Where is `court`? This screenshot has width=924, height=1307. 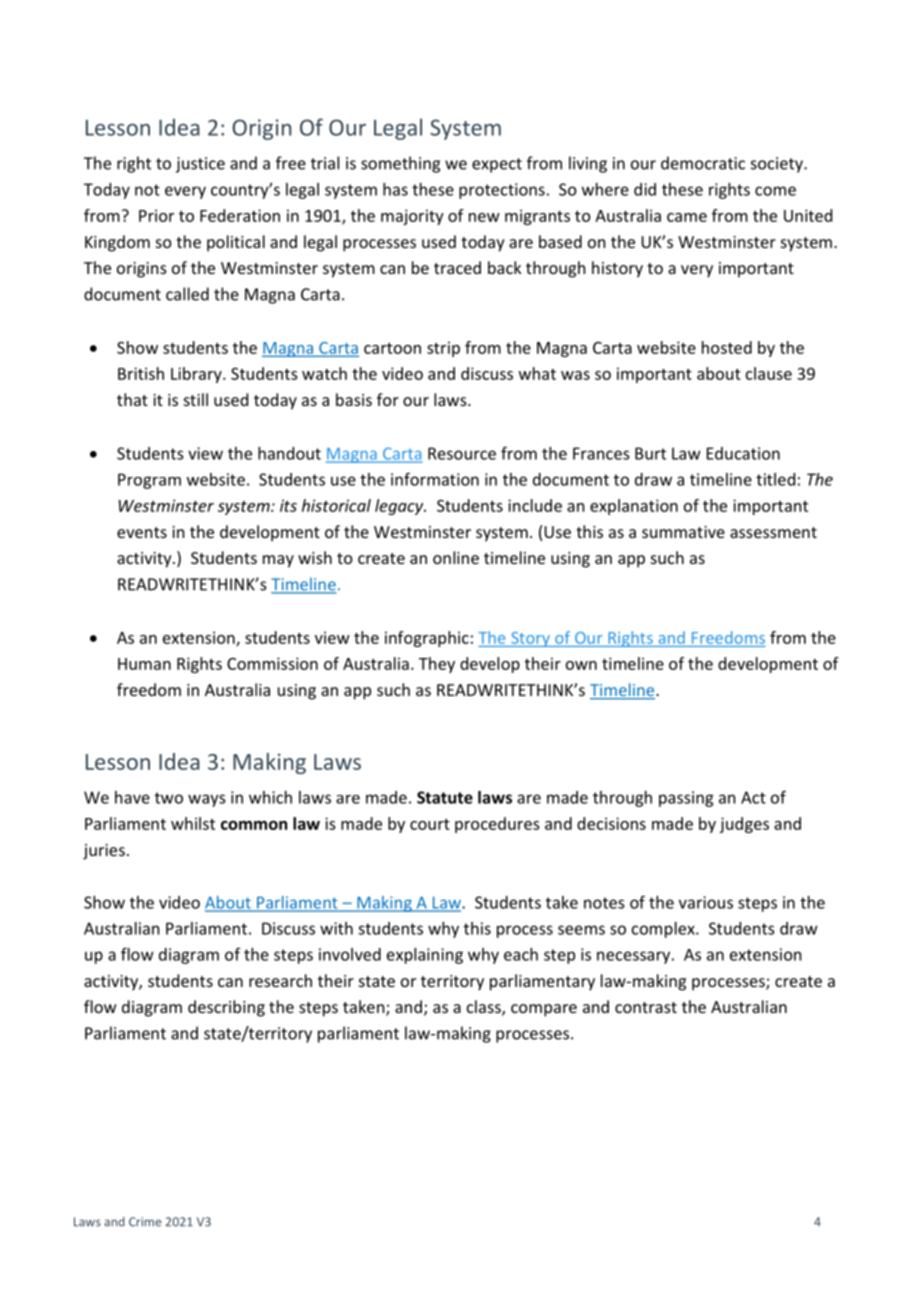
court is located at coordinates (430, 824).
